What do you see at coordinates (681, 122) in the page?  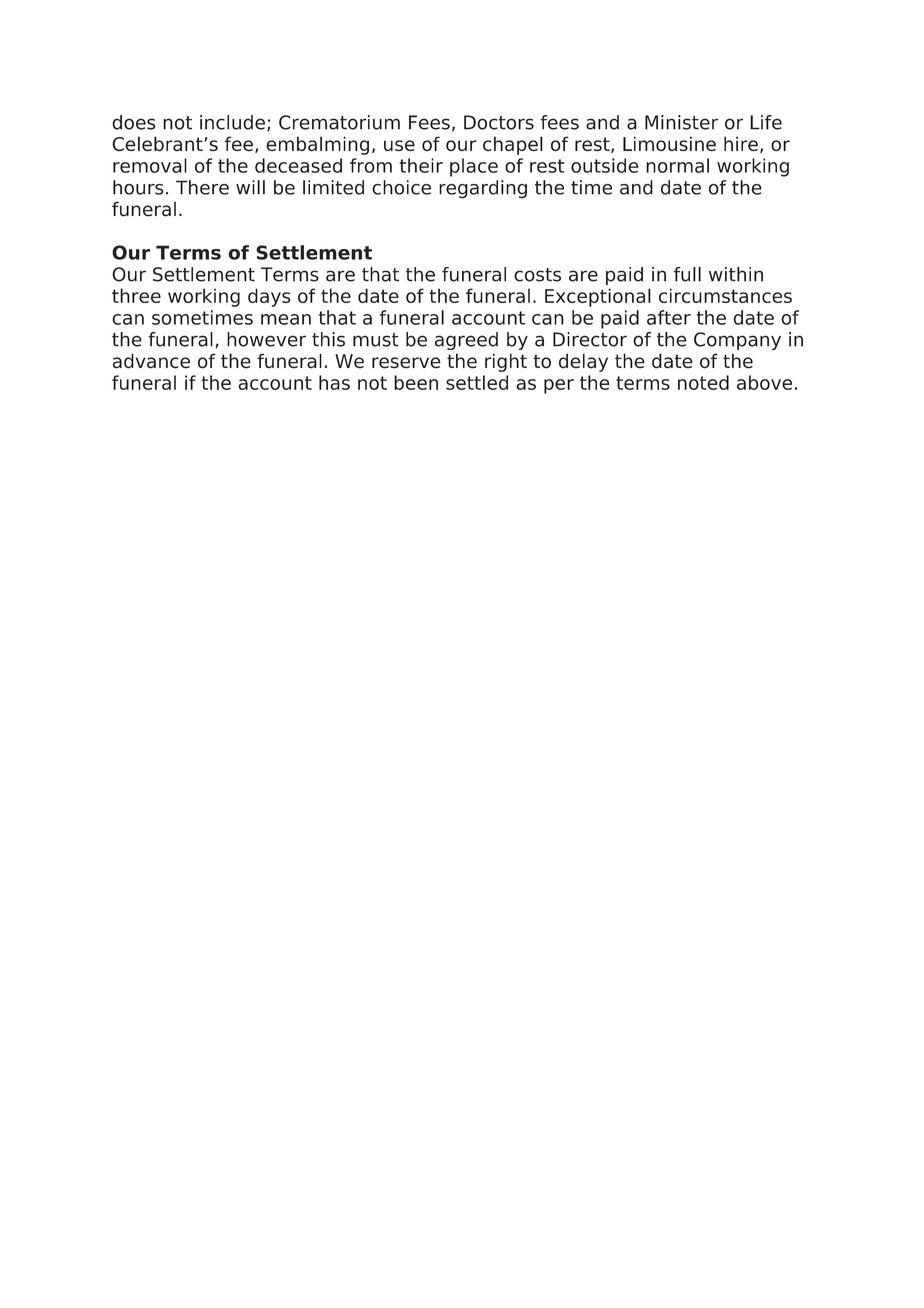 I see `Minister` at bounding box center [681, 122].
